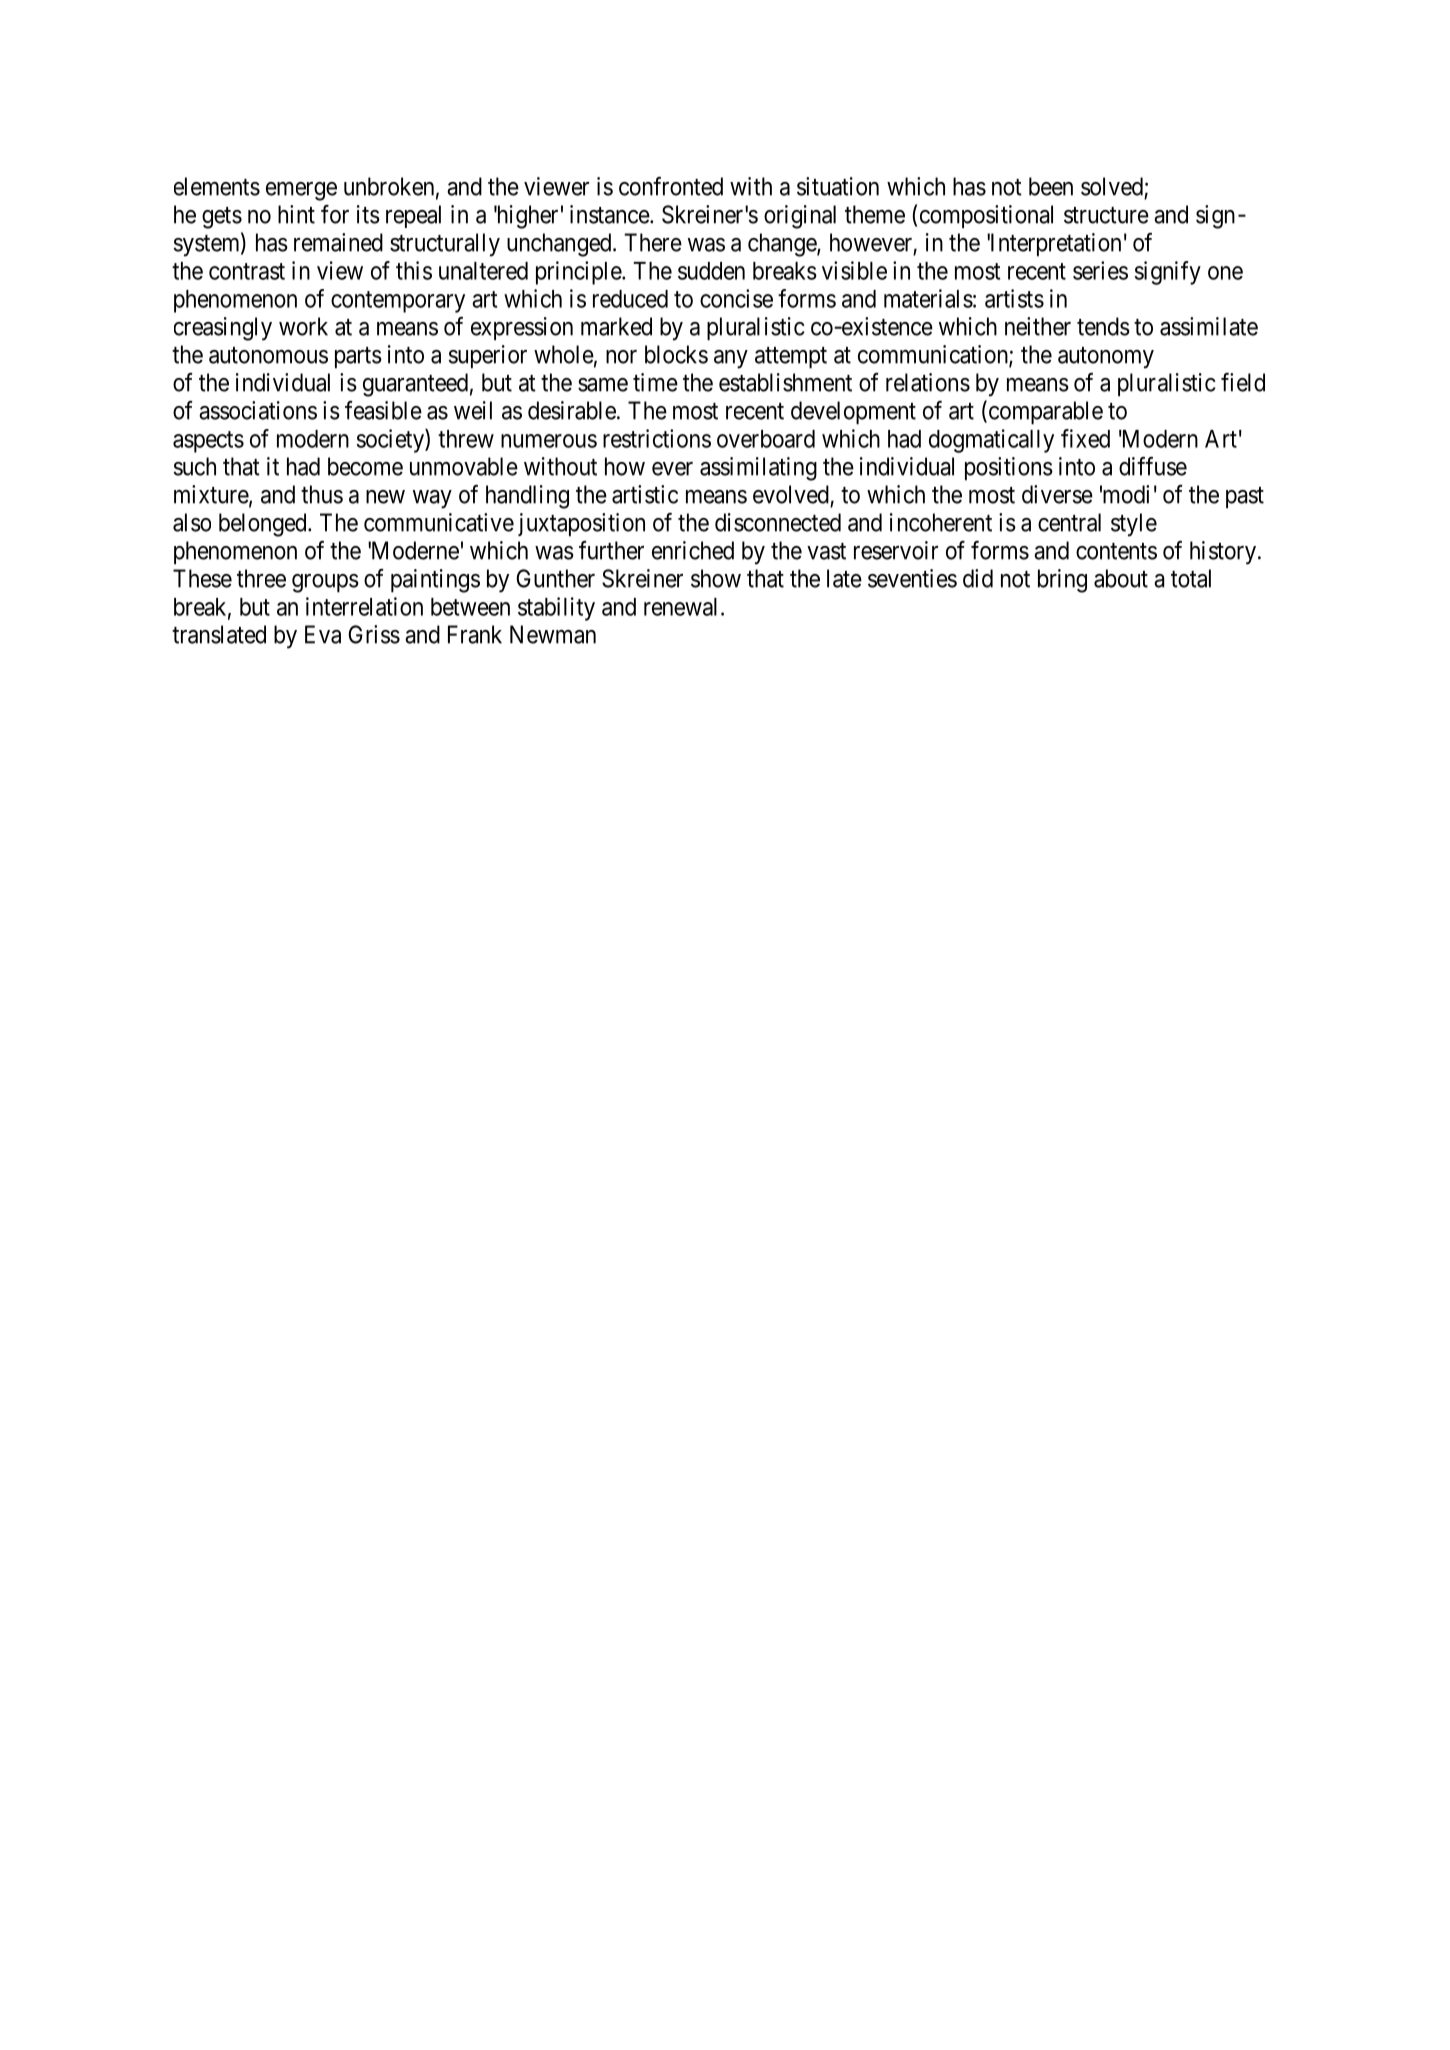 Image resolution: width=1450 pixels, height=2050 pixels. I want to click on work, so click(303, 326).
